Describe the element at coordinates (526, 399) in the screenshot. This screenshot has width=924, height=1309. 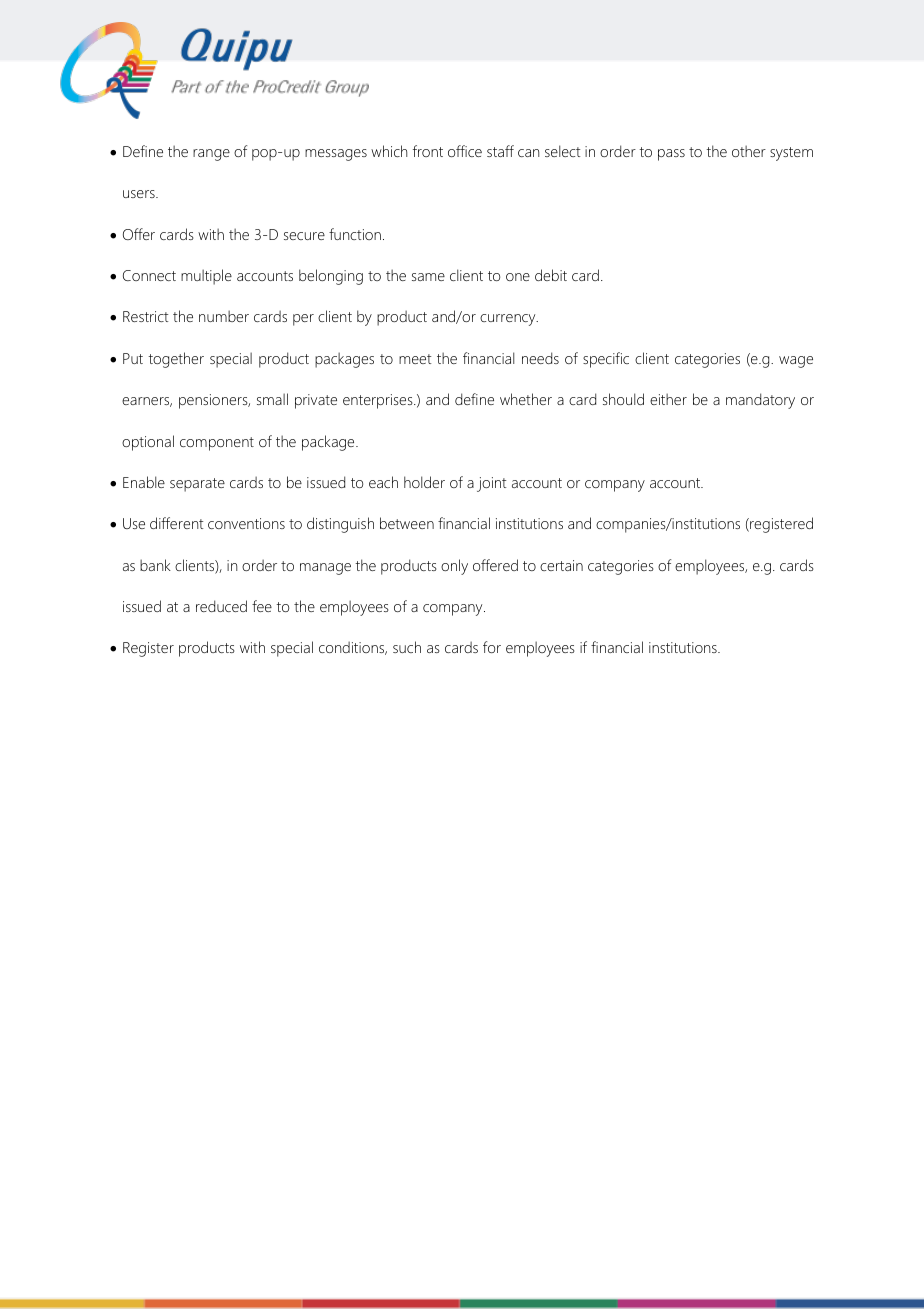
I see `whether` at that location.
